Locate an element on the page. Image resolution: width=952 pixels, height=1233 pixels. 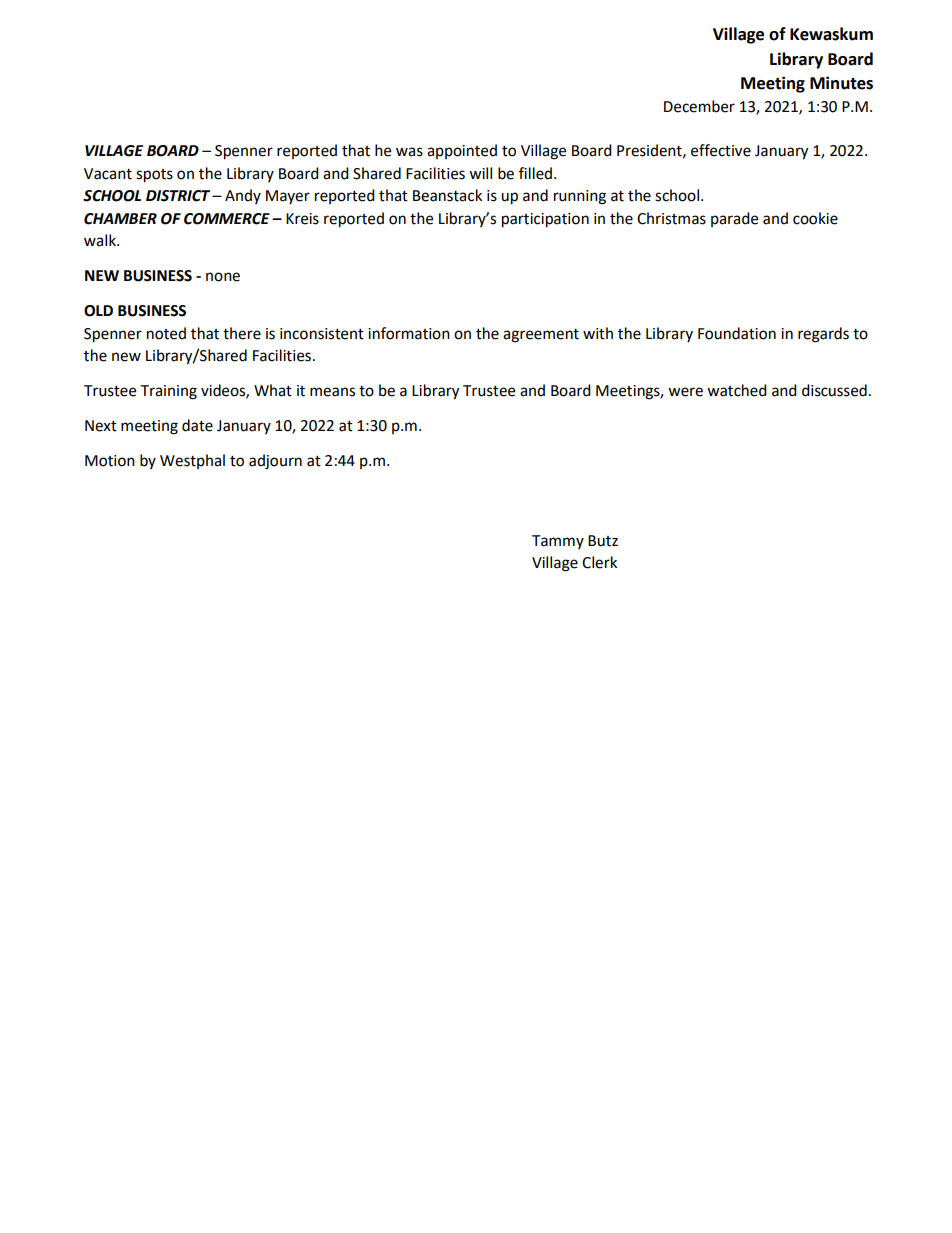
information is located at coordinates (409, 333).
